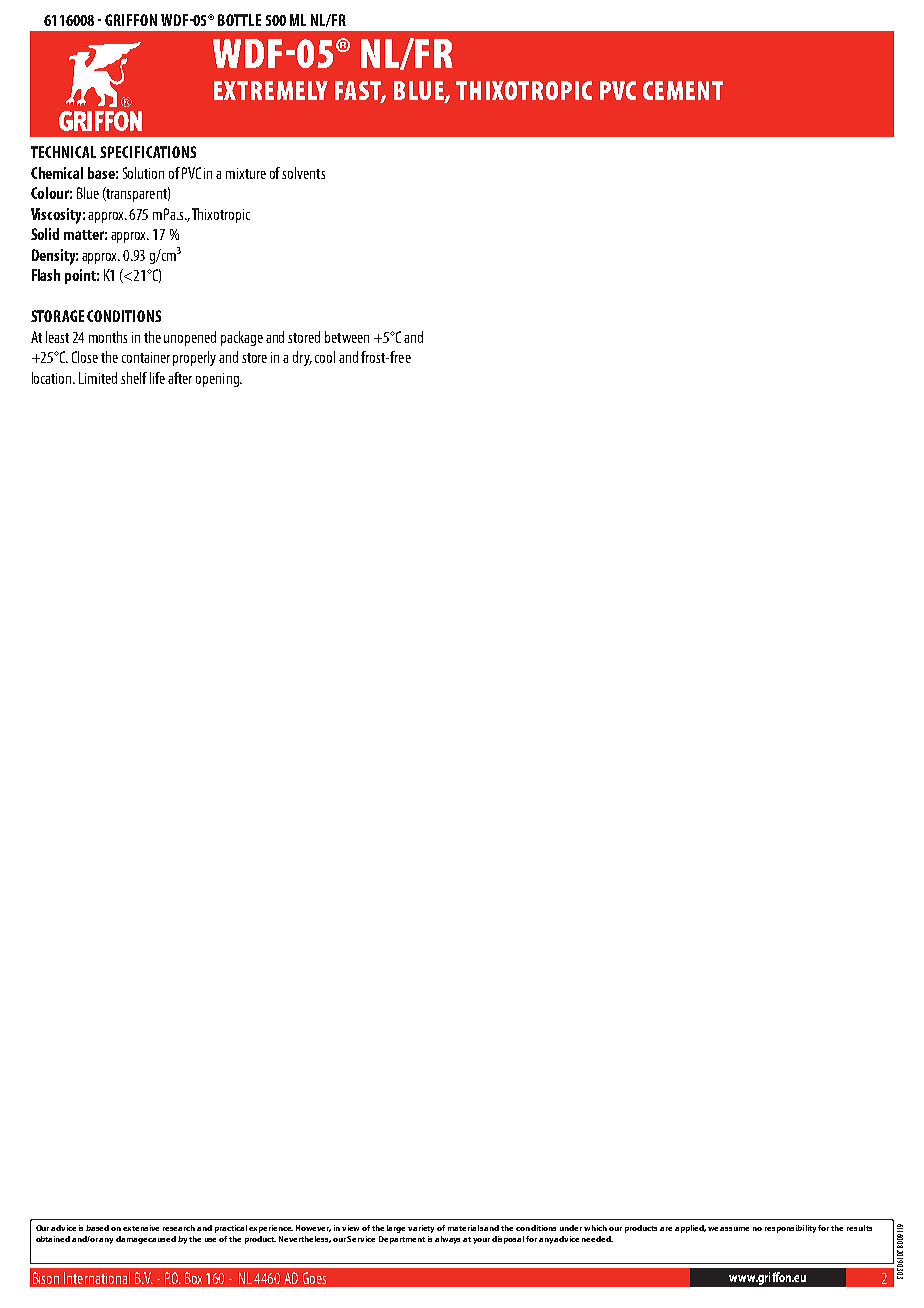 The image size is (924, 1308). Describe the element at coordinates (134, 378) in the page. I see `shelf` at that location.
